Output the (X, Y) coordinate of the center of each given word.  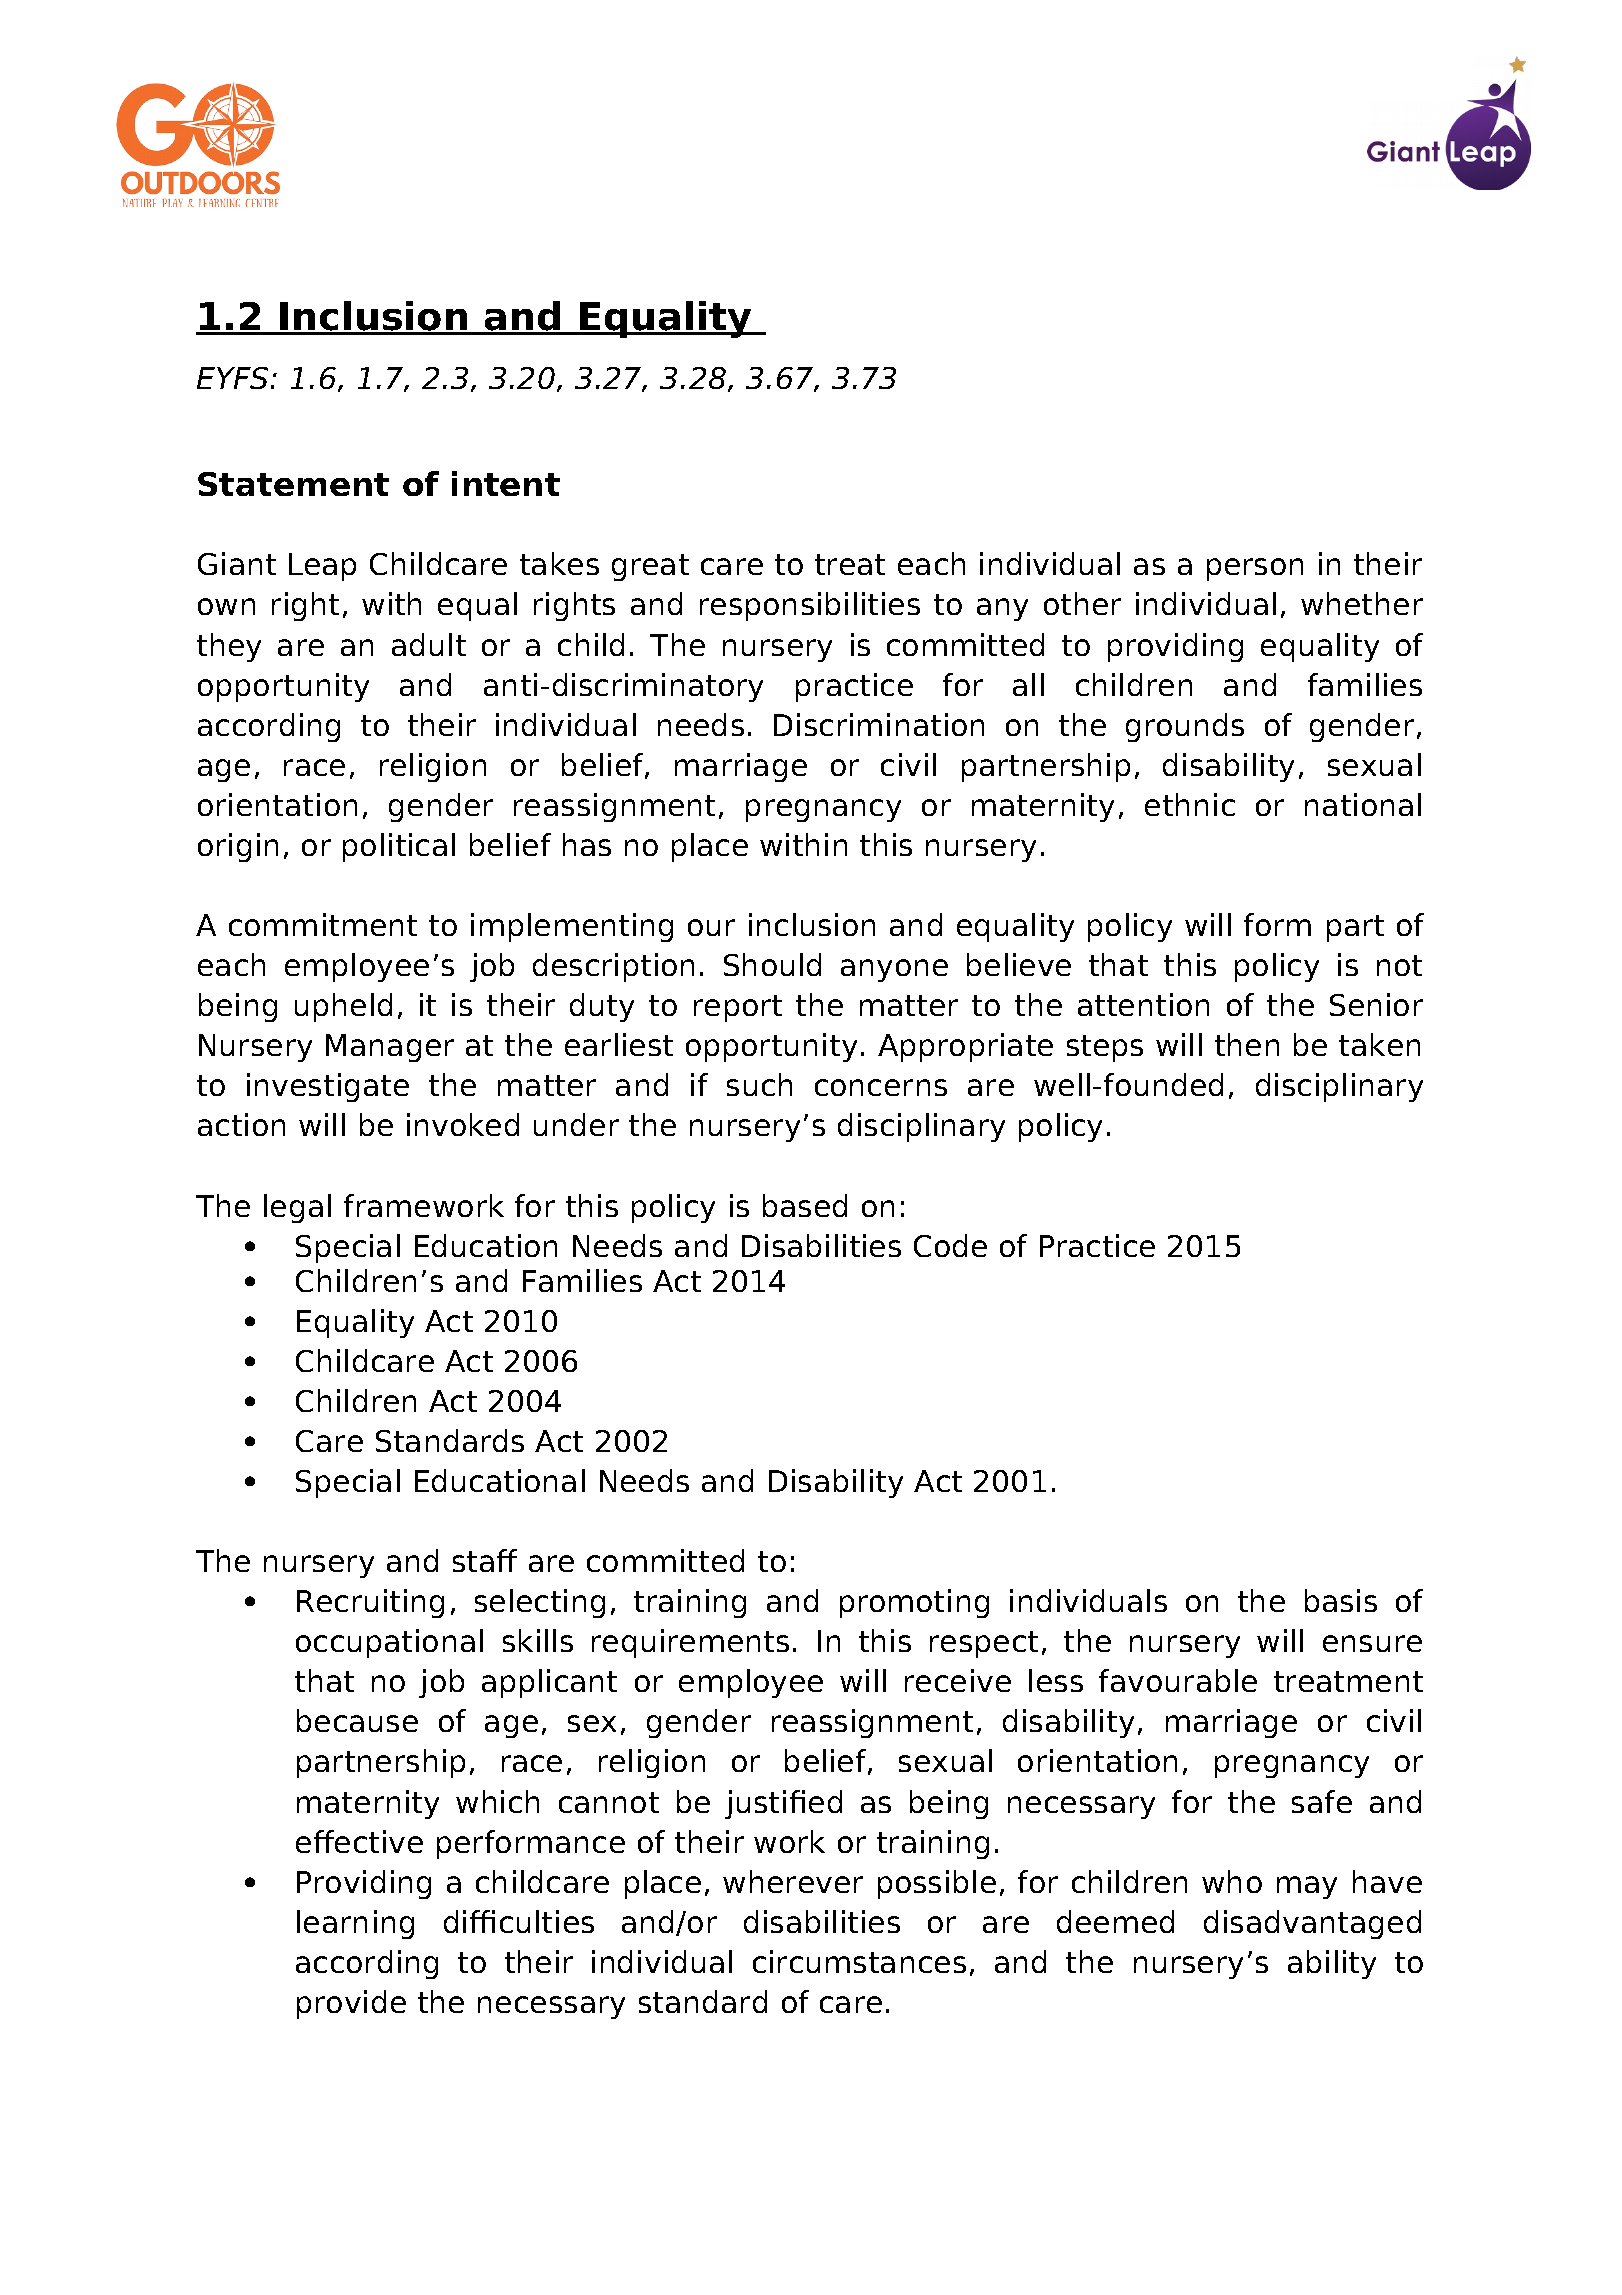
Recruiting (370, 1603)
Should (772, 964)
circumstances (859, 1961)
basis (1341, 1600)
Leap (322, 567)
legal (297, 1208)
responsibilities (810, 606)
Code (950, 1245)
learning (355, 1924)
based (805, 1205)
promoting (914, 1603)
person (1255, 569)
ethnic (1190, 804)
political (399, 847)
